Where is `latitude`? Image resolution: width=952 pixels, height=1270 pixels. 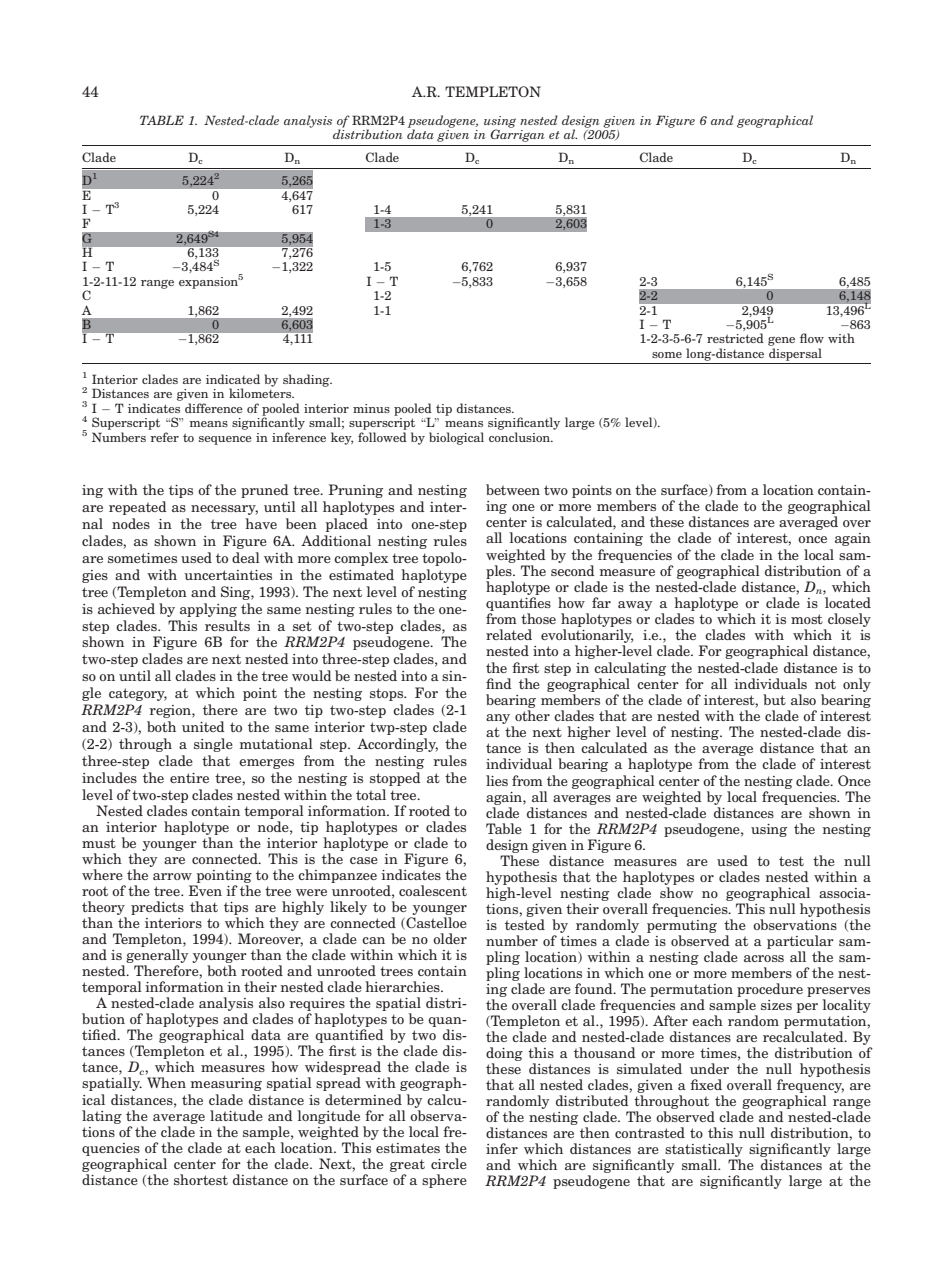 latitude is located at coordinates (236, 1115).
